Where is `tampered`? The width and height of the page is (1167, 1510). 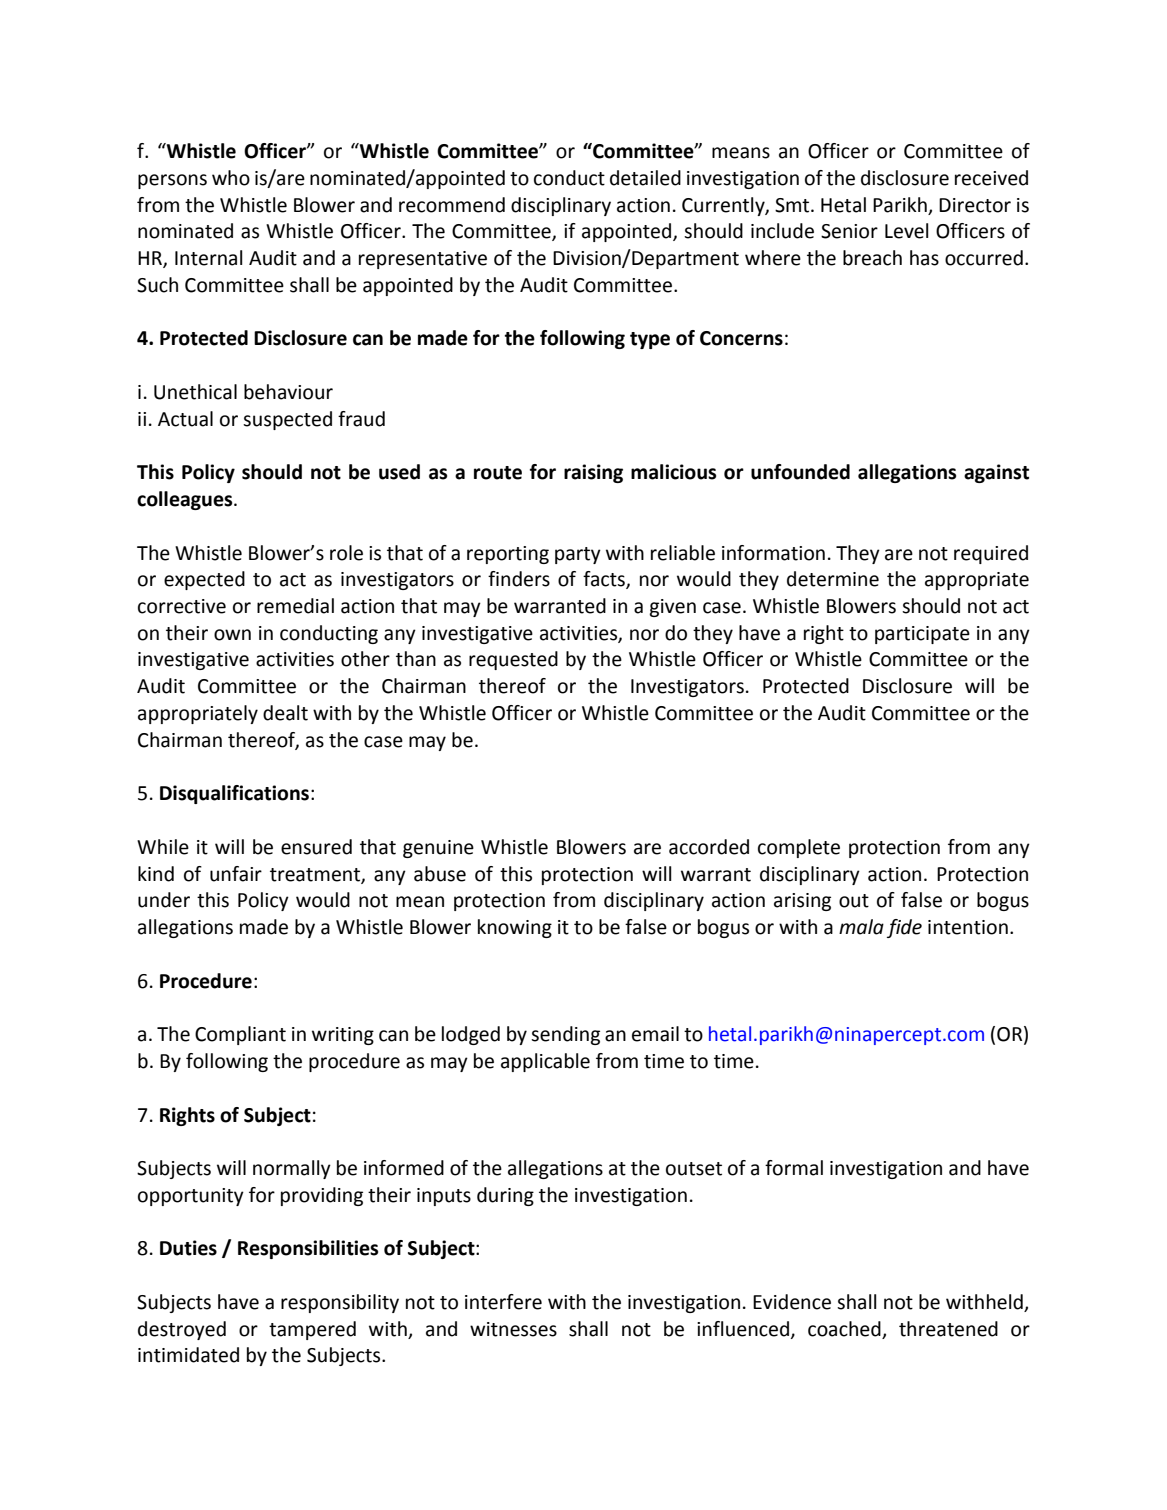
tampered is located at coordinates (312, 1330).
